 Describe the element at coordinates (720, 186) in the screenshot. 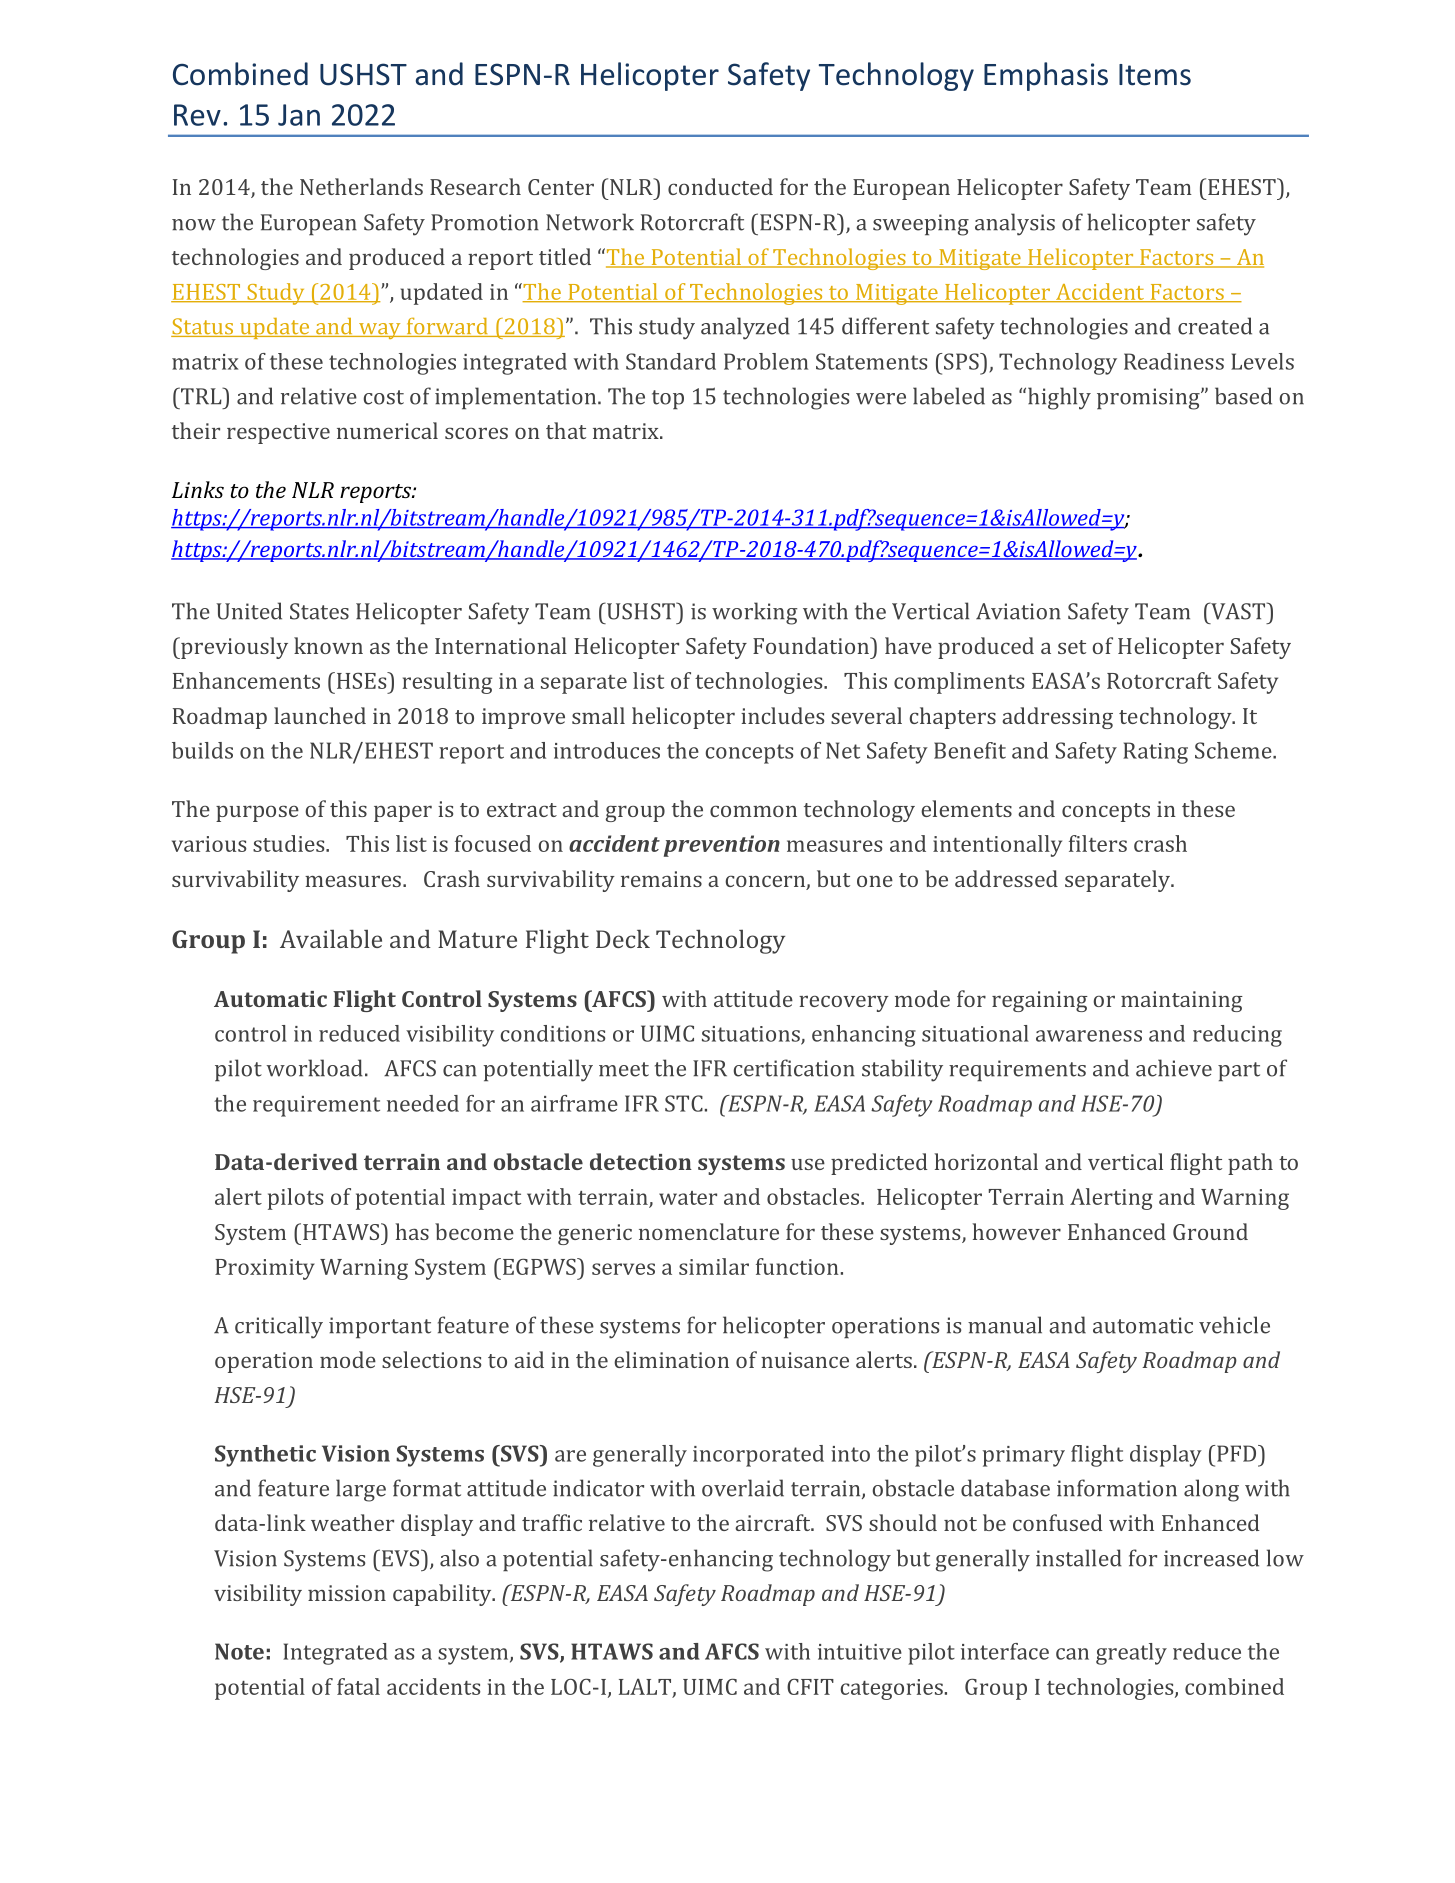

I see `conducted` at that location.
